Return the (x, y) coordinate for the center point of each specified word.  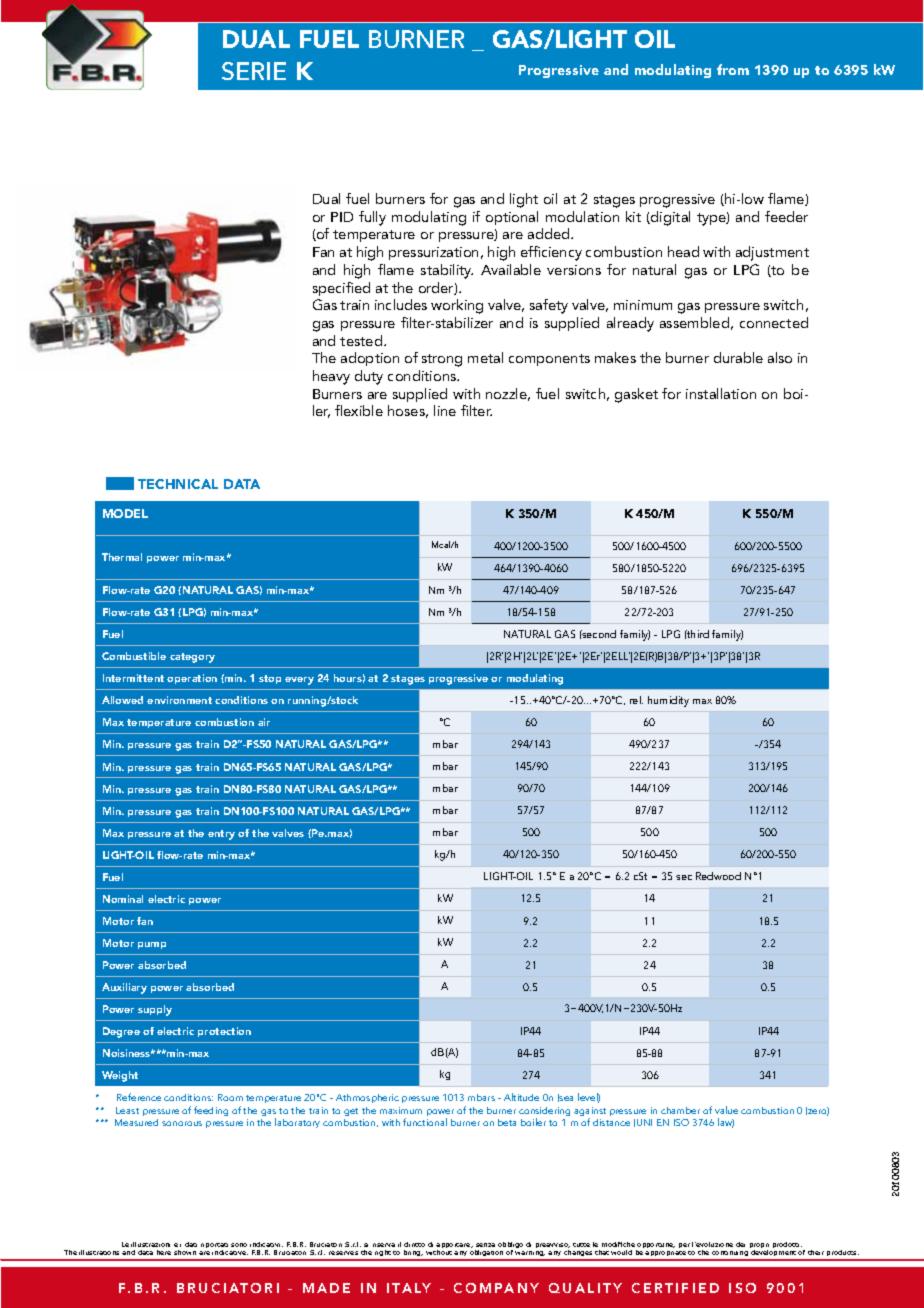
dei (740, 1244)
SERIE (254, 71)
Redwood (718, 876)
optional (512, 218)
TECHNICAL (178, 484)
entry (221, 835)
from (733, 69)
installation (721, 393)
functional (425, 1122)
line (445, 410)
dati (191, 1244)
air (264, 722)
